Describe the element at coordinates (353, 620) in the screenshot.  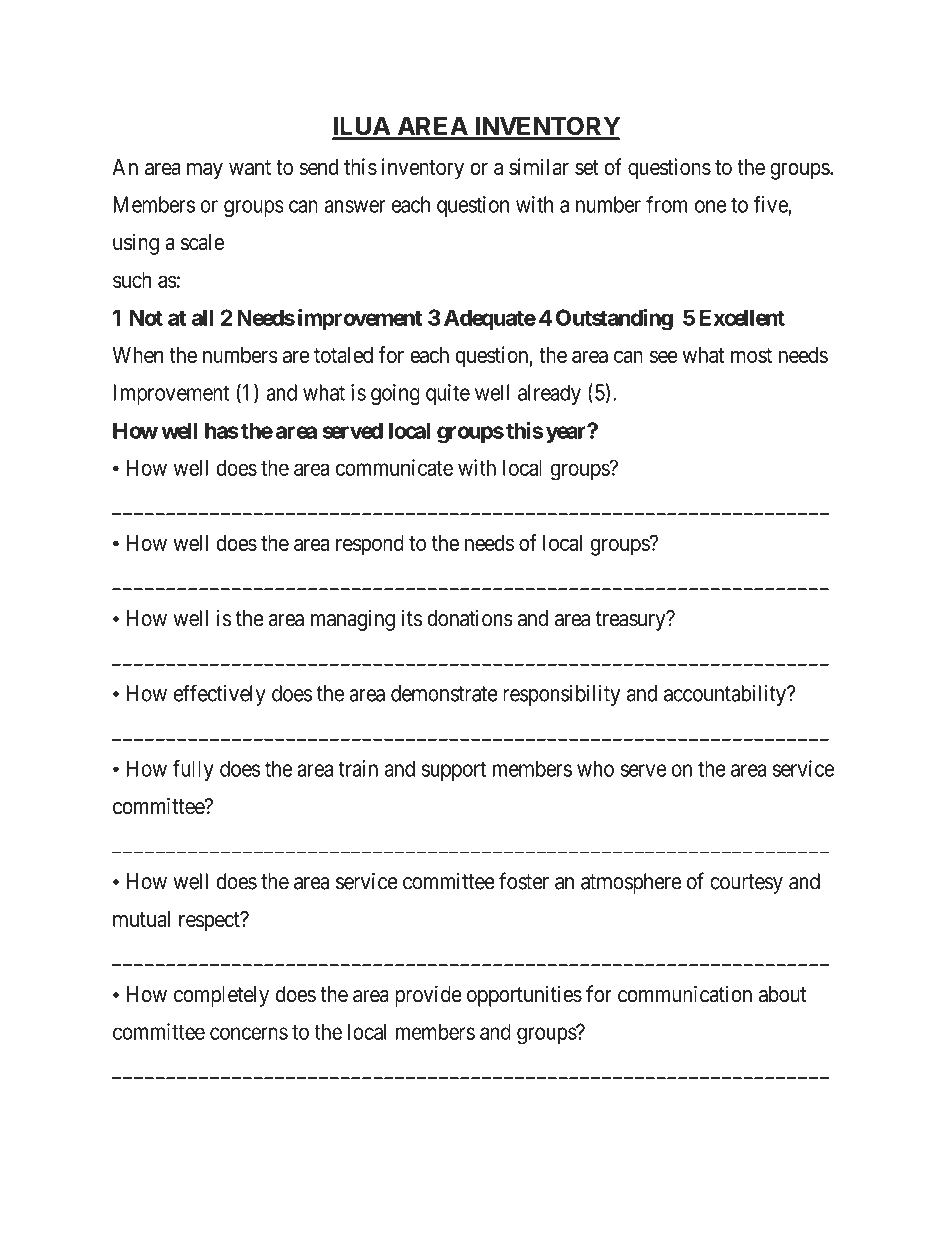
I see `managing` at that location.
